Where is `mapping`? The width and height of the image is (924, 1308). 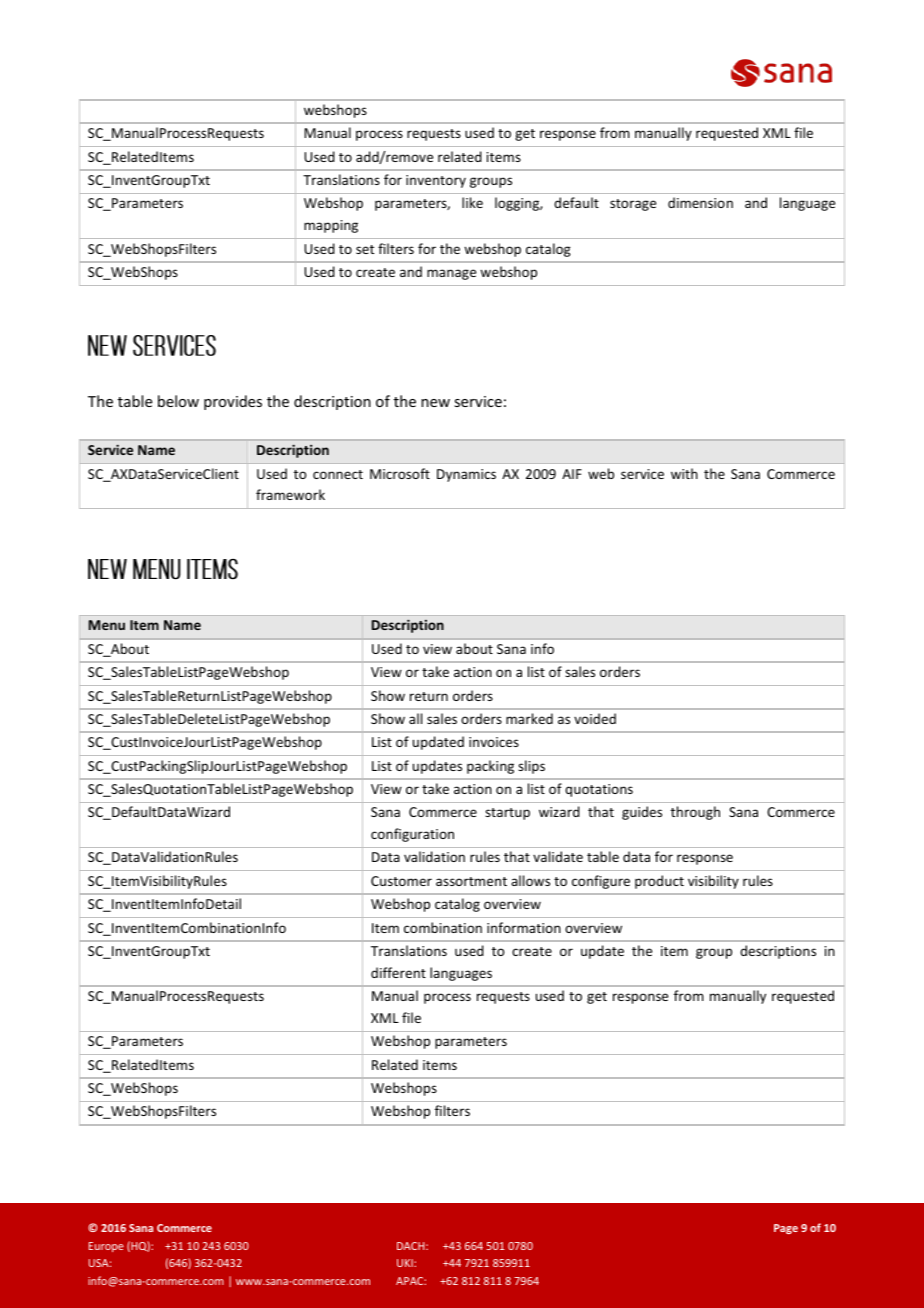
mapping is located at coordinates (331, 226).
